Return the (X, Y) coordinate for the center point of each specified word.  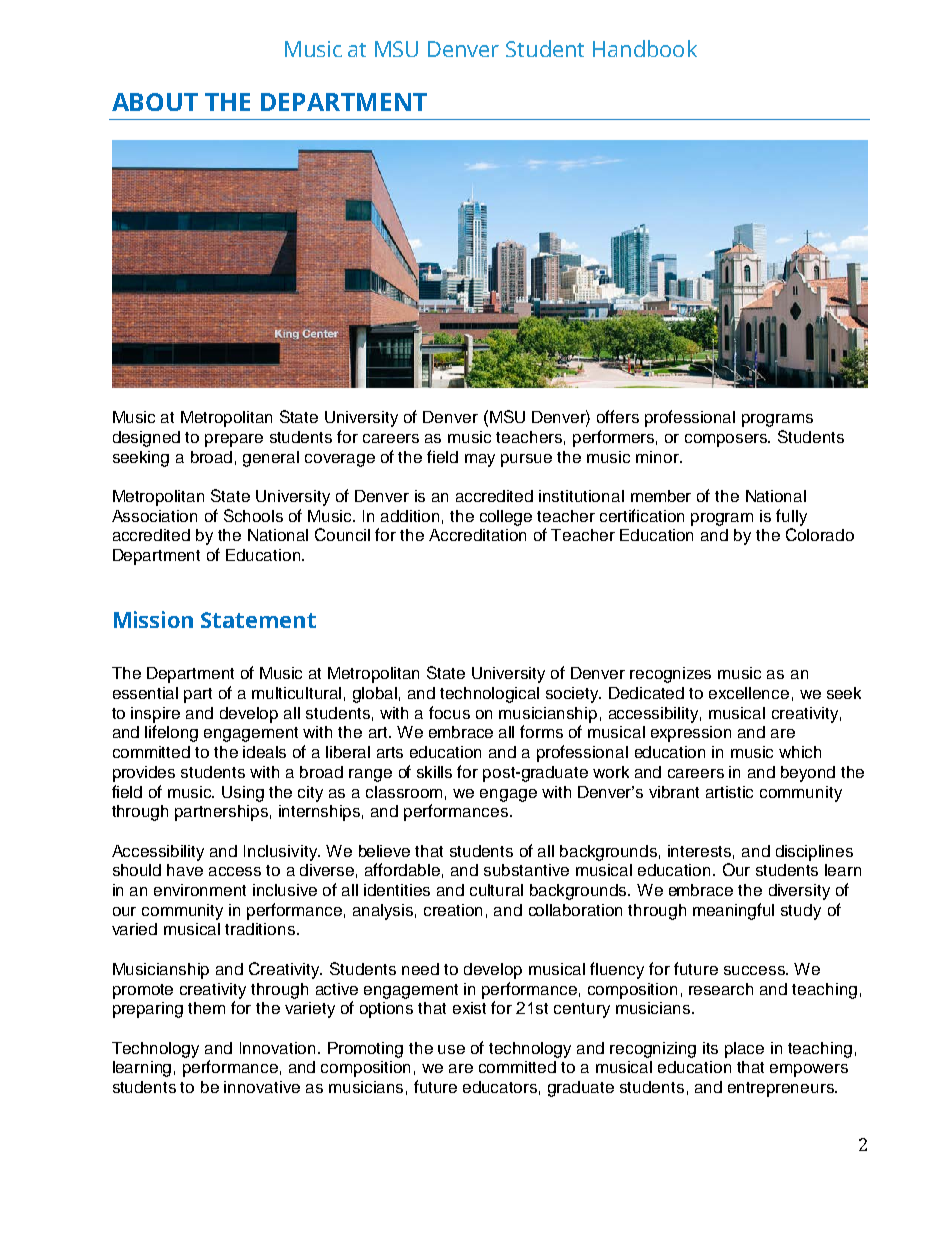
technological (489, 695)
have (185, 870)
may (480, 460)
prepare (234, 440)
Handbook (645, 48)
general (271, 459)
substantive (526, 870)
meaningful (733, 911)
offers (618, 416)
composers (727, 440)
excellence (749, 693)
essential (145, 693)
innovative (262, 1087)
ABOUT (155, 102)
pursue (526, 460)
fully (791, 517)
